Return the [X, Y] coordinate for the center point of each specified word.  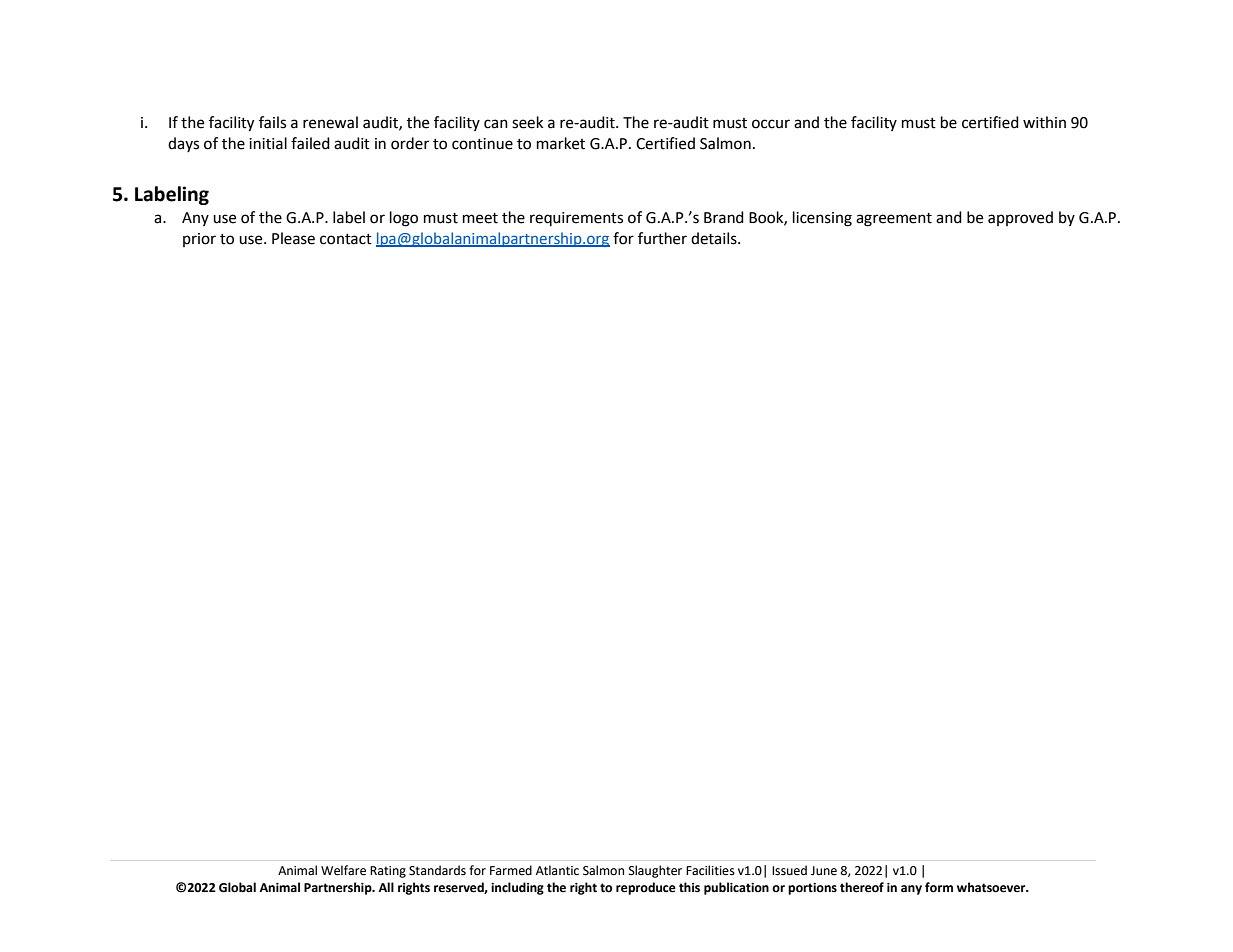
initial [268, 143]
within [1044, 122]
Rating [388, 872]
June [824, 871]
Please [293, 238]
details [715, 238]
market [561, 143]
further [662, 238]
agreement [894, 220]
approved [1020, 218]
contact [346, 239]
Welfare [343, 870]
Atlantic [557, 870]
